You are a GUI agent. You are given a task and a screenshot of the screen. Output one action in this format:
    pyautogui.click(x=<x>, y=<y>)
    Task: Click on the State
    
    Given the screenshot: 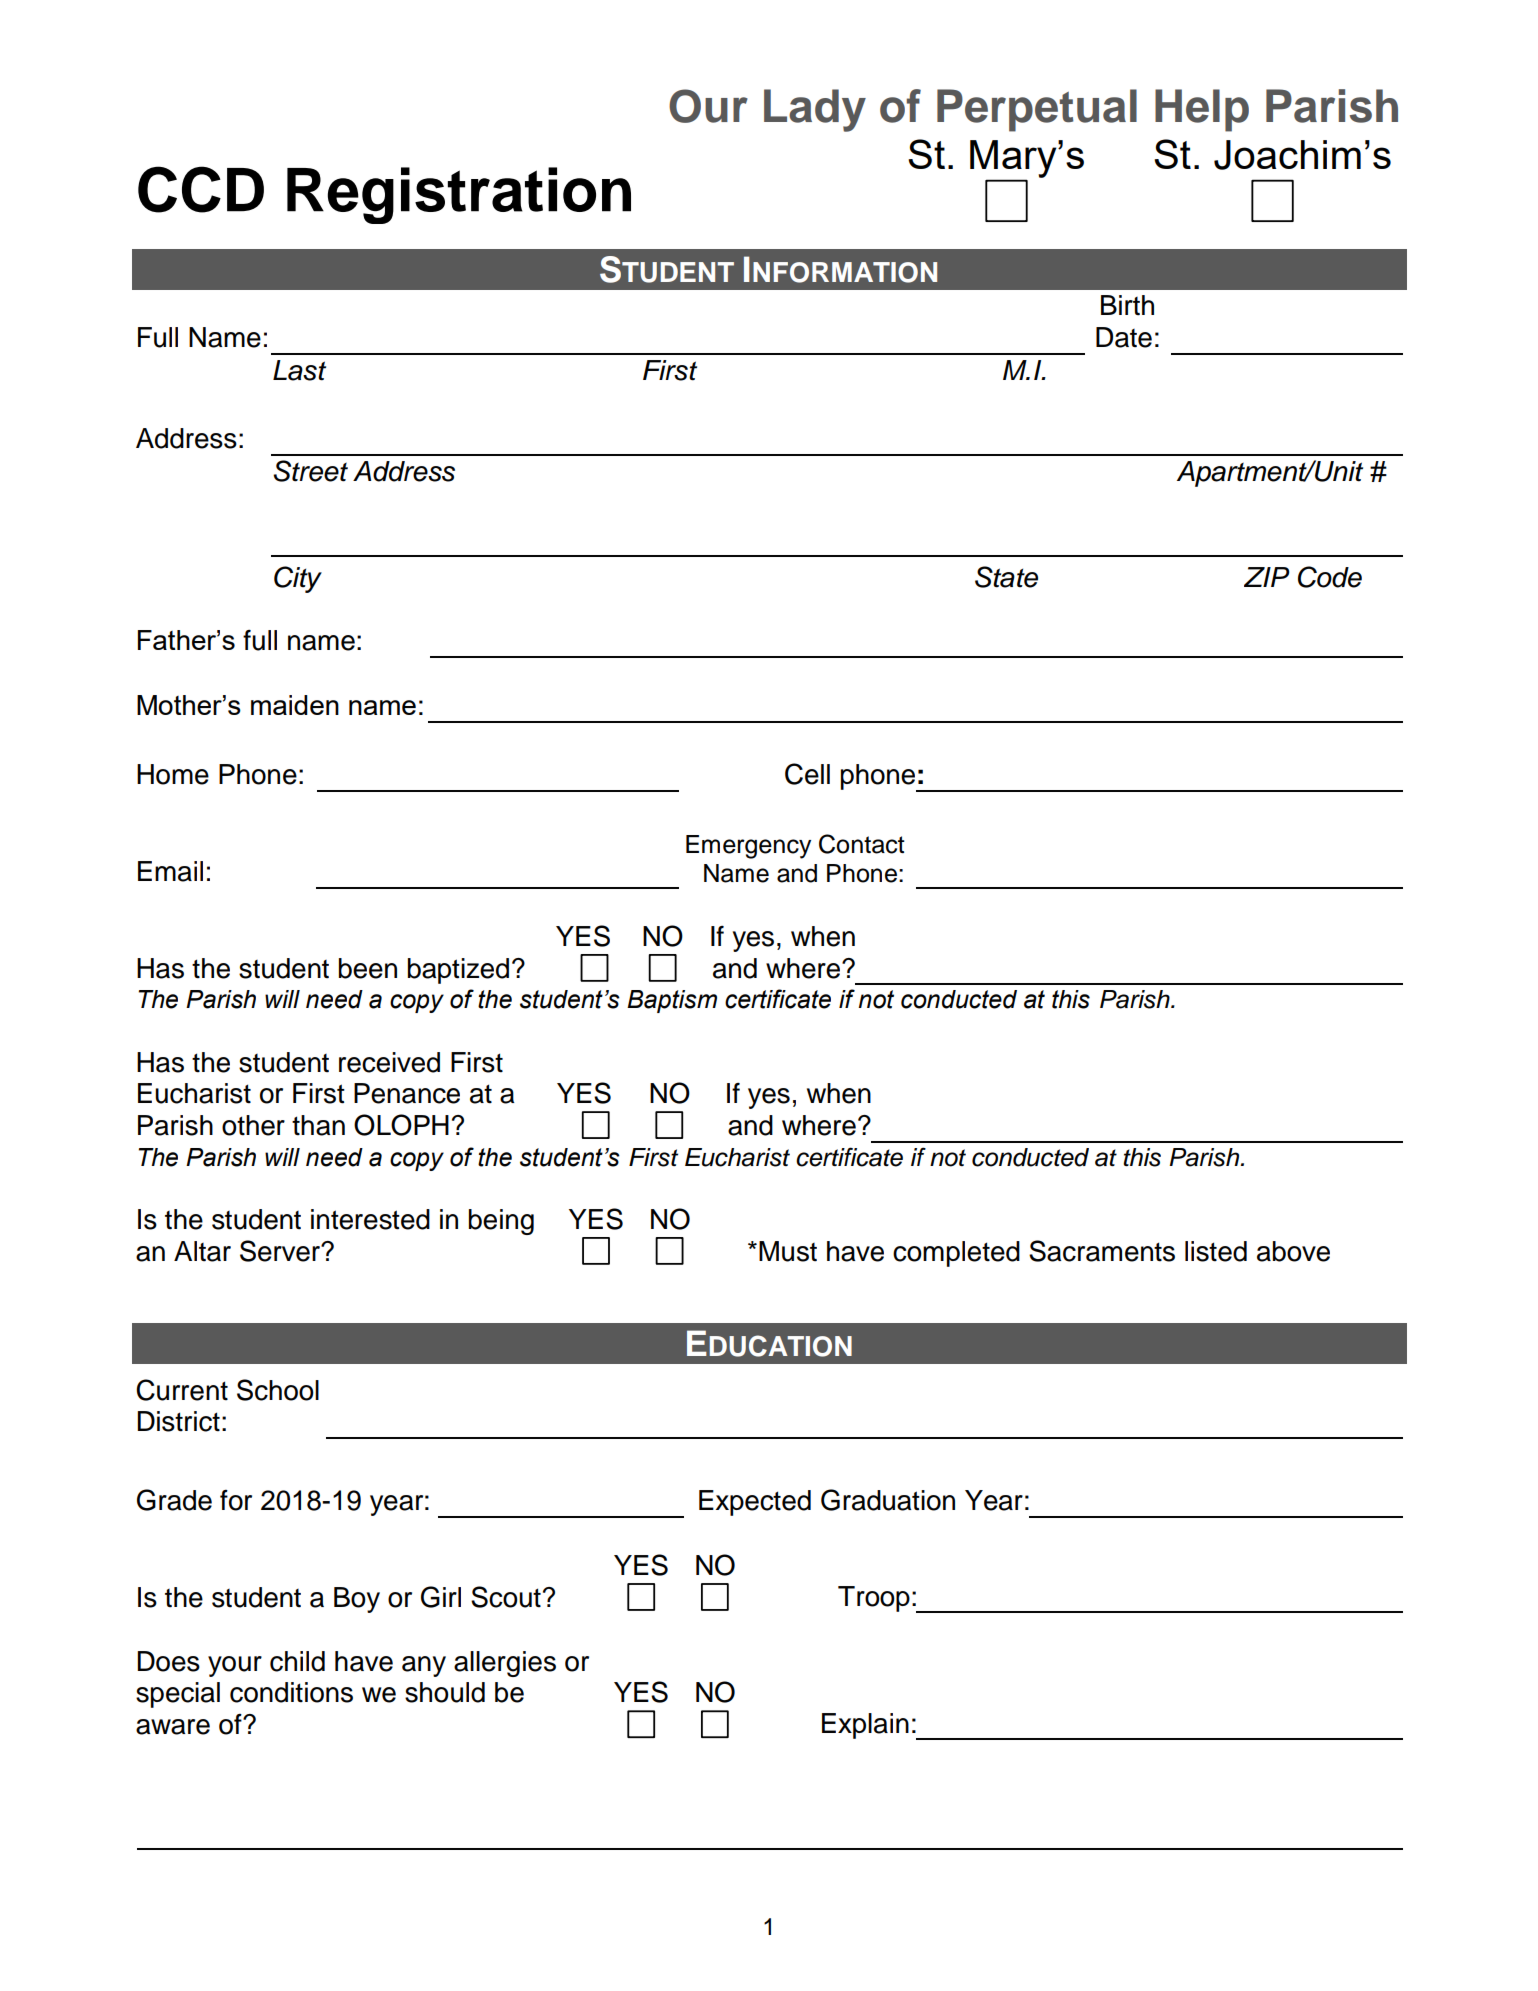 What is the action you would take?
    pyautogui.click(x=1006, y=577)
